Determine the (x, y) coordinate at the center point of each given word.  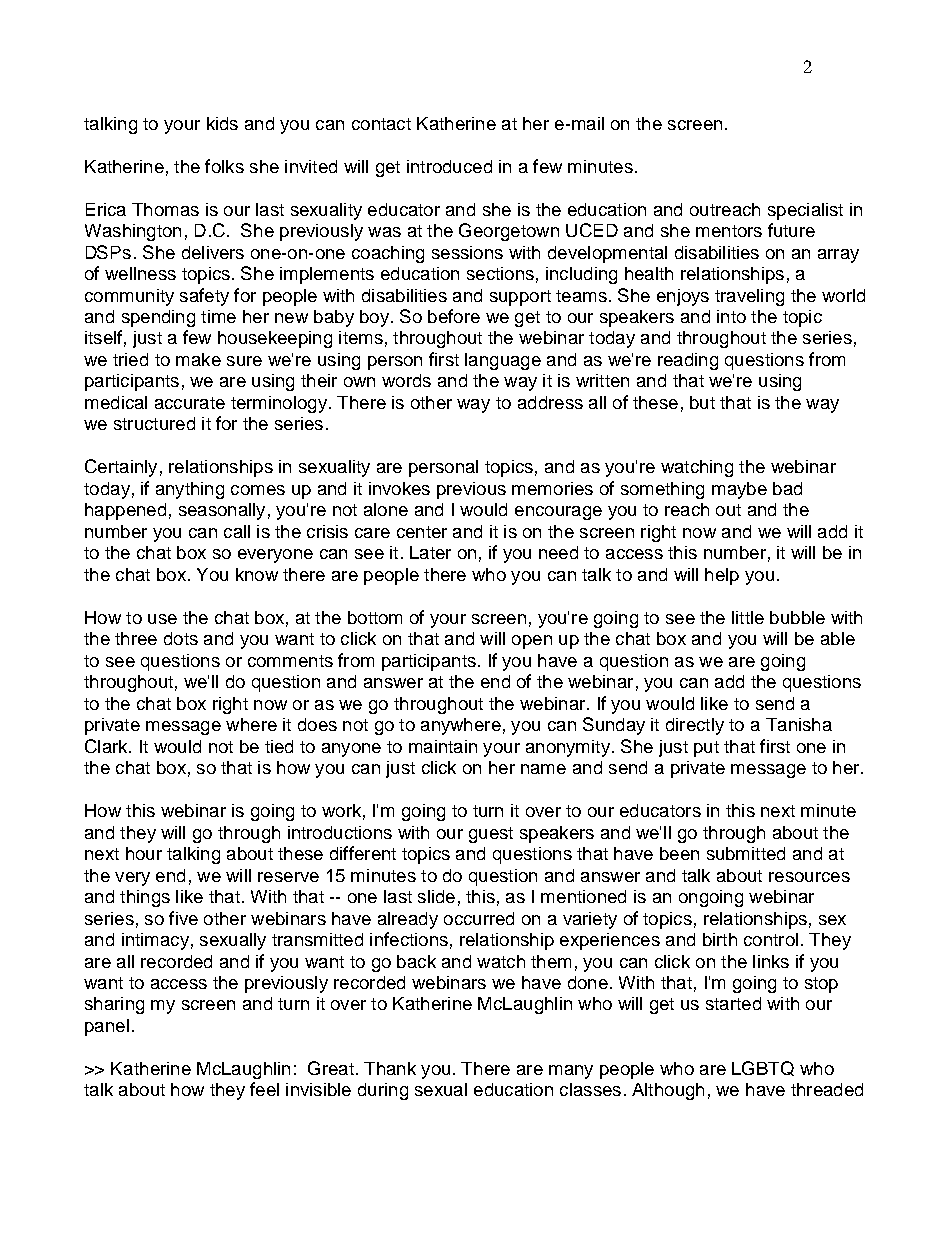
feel (264, 1089)
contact (381, 124)
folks (224, 166)
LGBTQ (763, 1068)
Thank (390, 1068)
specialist (805, 211)
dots (181, 638)
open (532, 642)
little (748, 617)
